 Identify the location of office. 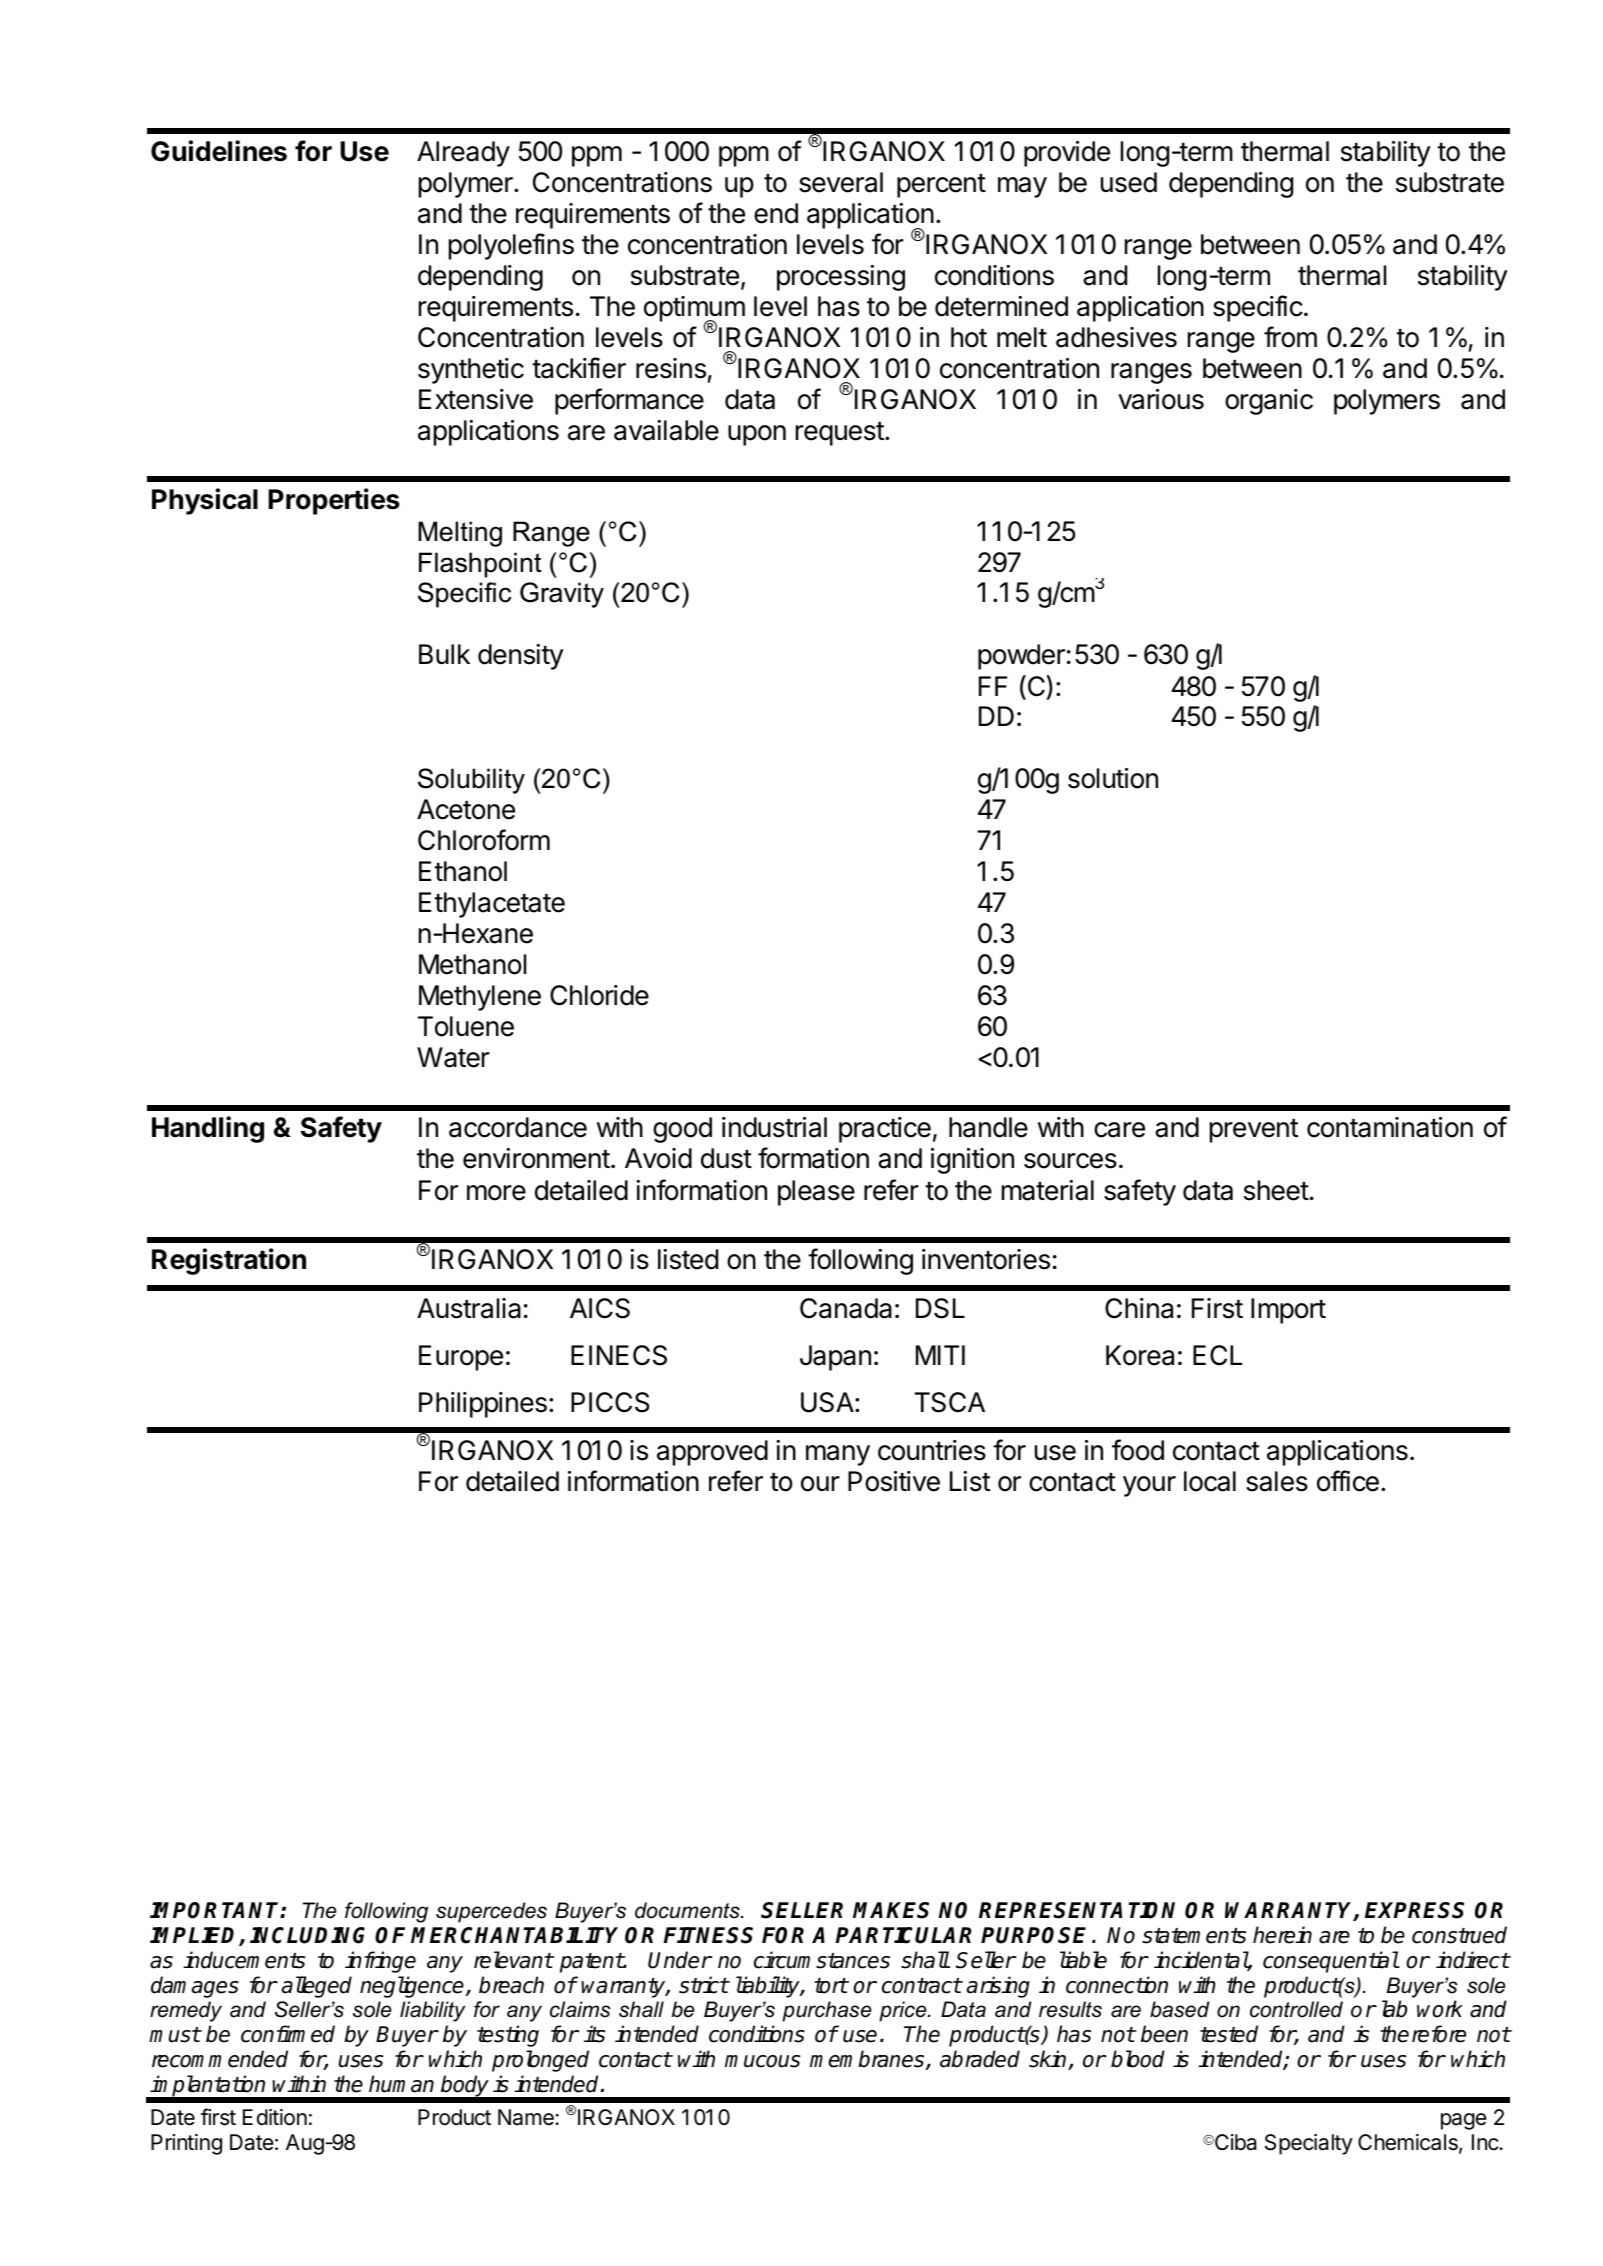
(1348, 1481).
